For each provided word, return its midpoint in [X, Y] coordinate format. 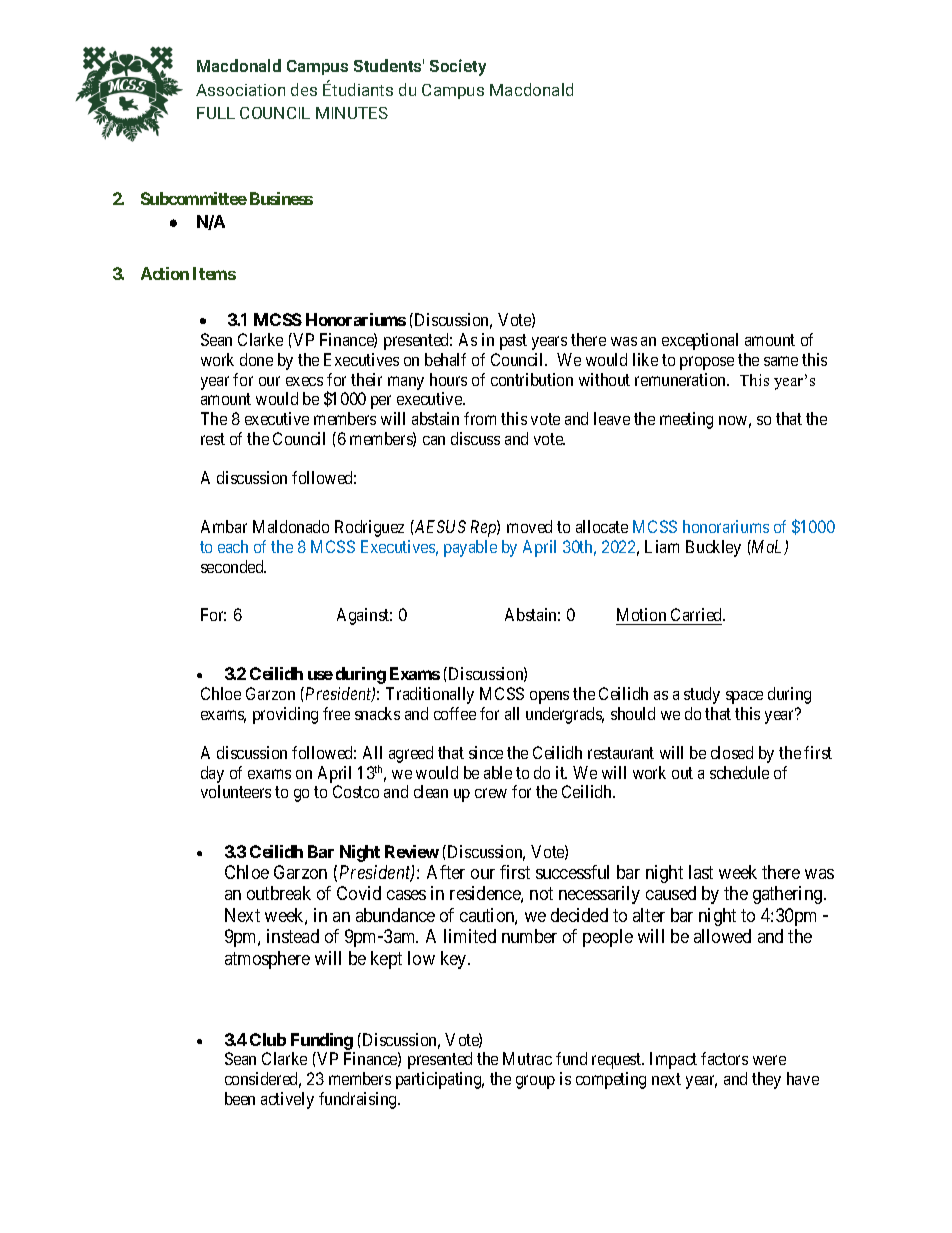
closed [732, 752]
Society [458, 67]
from [480, 418]
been [240, 1098]
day [212, 776]
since [486, 752]
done [256, 359]
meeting [686, 420]
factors [724, 1058]
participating [440, 1080]
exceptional [700, 341]
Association [240, 90]
